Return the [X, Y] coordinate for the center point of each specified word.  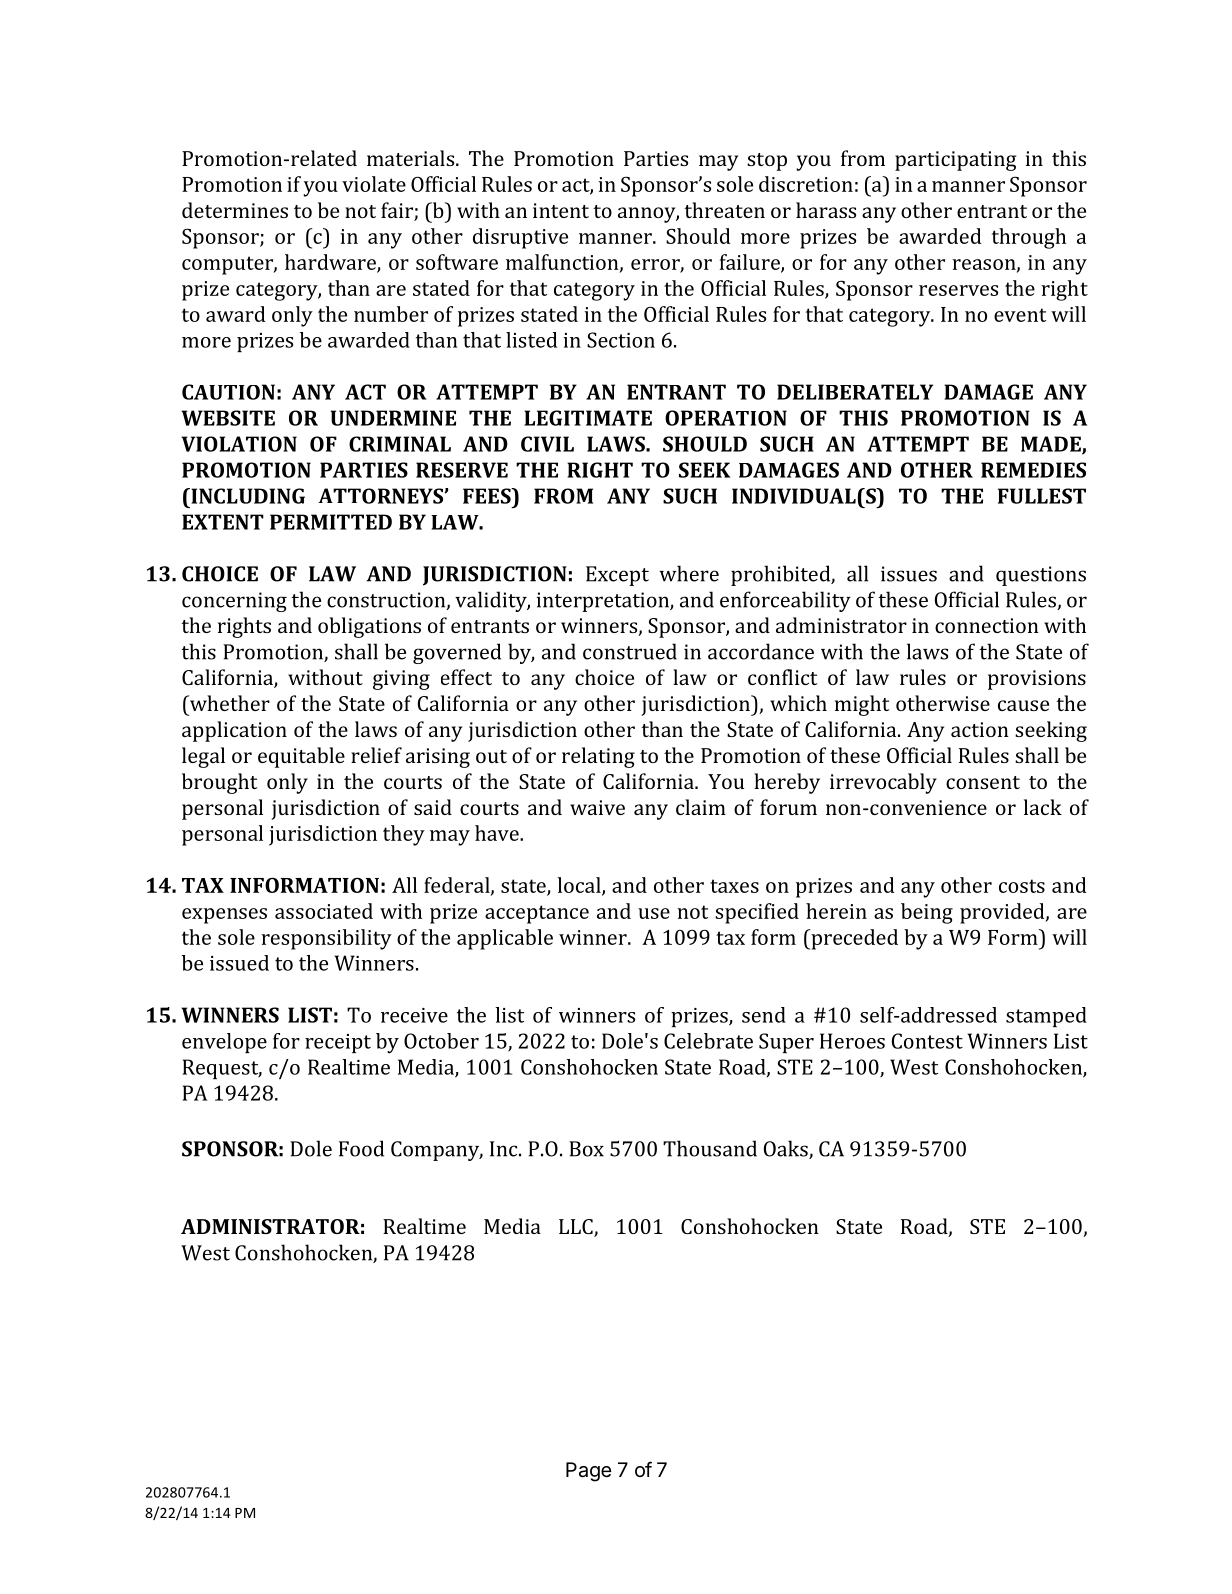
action [980, 729]
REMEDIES [1033, 470]
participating [956, 161]
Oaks [787, 1149]
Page [588, 1472]
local [580, 886]
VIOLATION [239, 444]
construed [630, 651]
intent [561, 210]
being [927, 913]
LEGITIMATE [588, 418]
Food [361, 1148]
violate [374, 184]
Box [586, 1149]
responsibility [326, 939]
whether [229, 703]
